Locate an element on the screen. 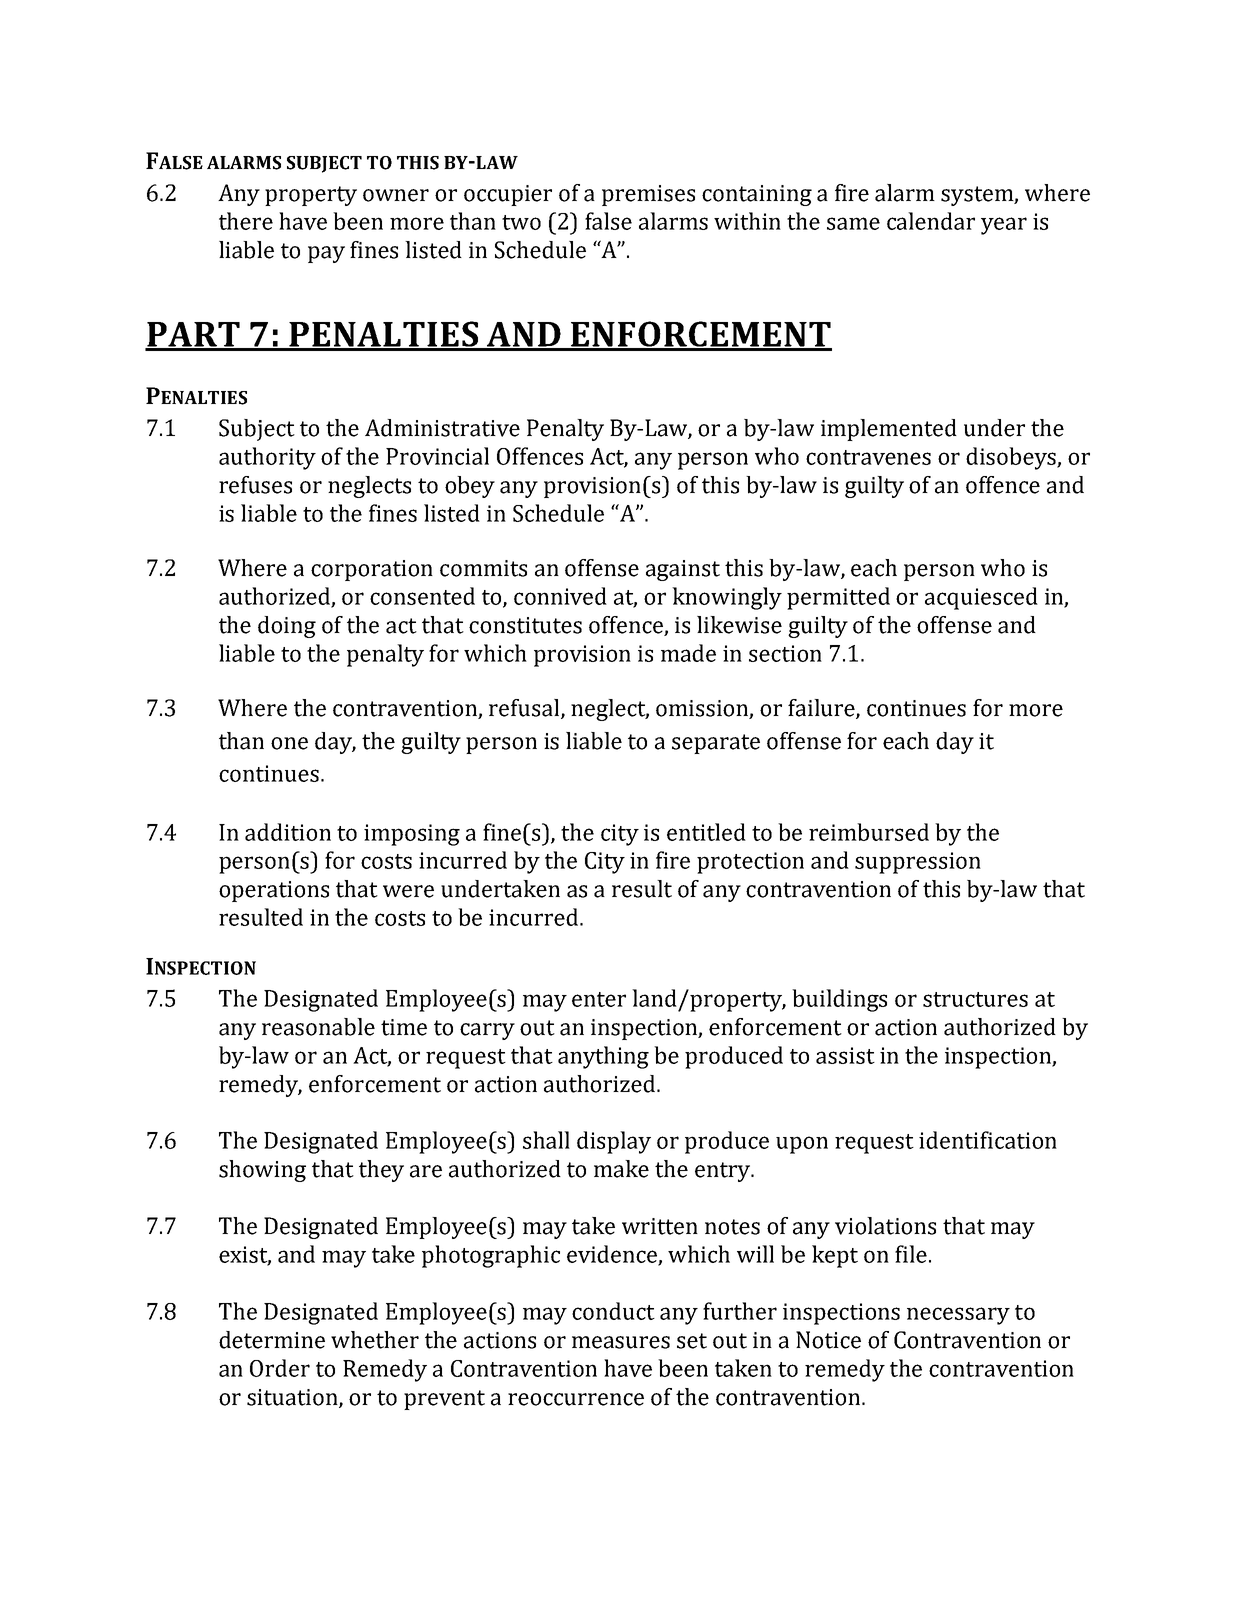  same is located at coordinates (853, 223).
